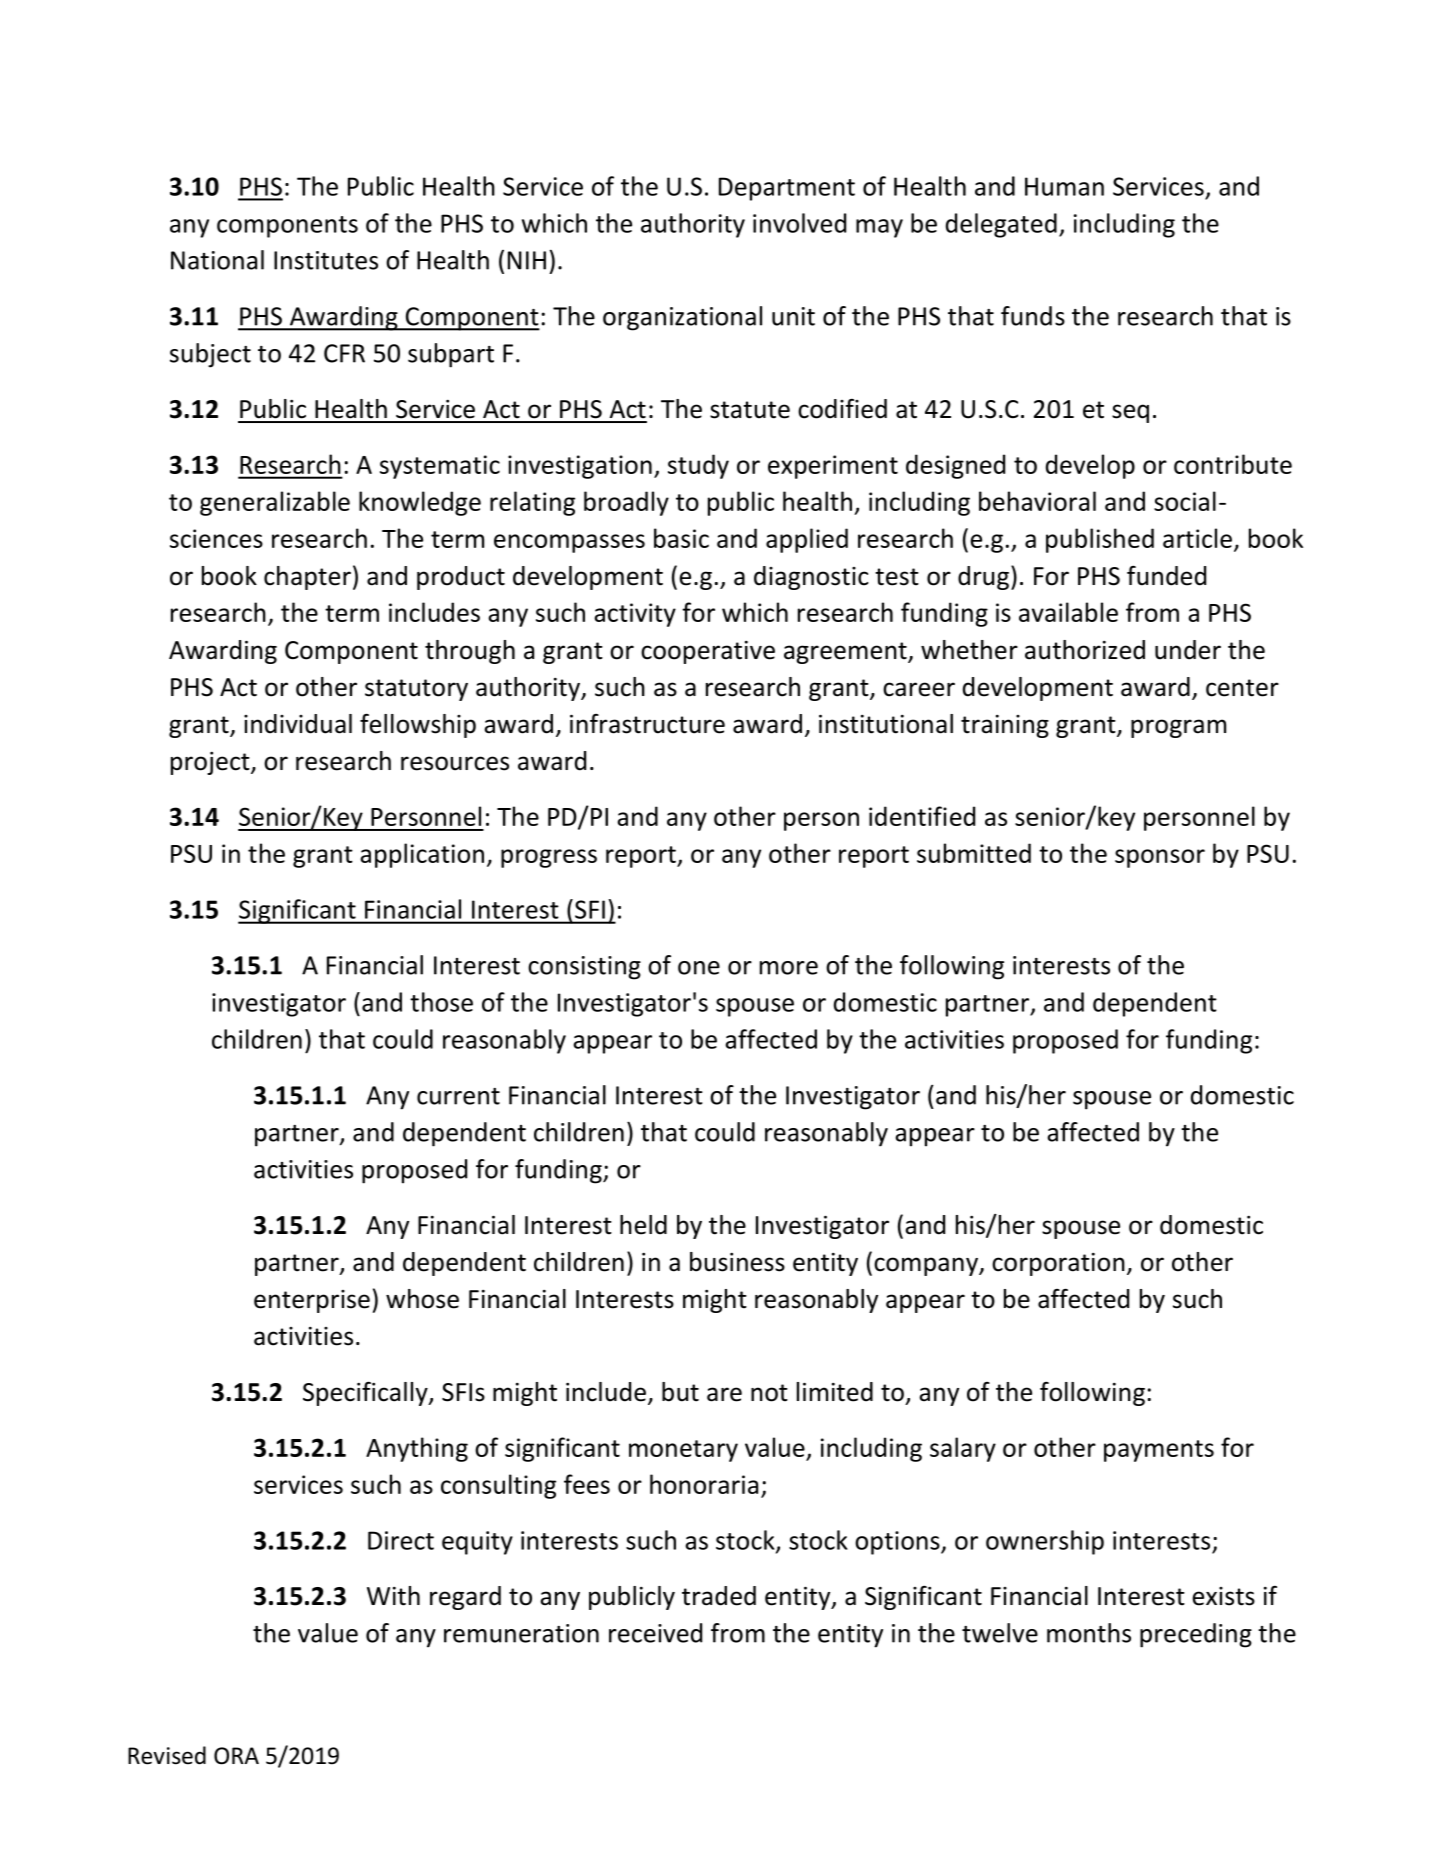 The width and height of the image is (1433, 1855). What do you see at coordinates (1064, 186) in the image?
I see `Human` at bounding box center [1064, 186].
